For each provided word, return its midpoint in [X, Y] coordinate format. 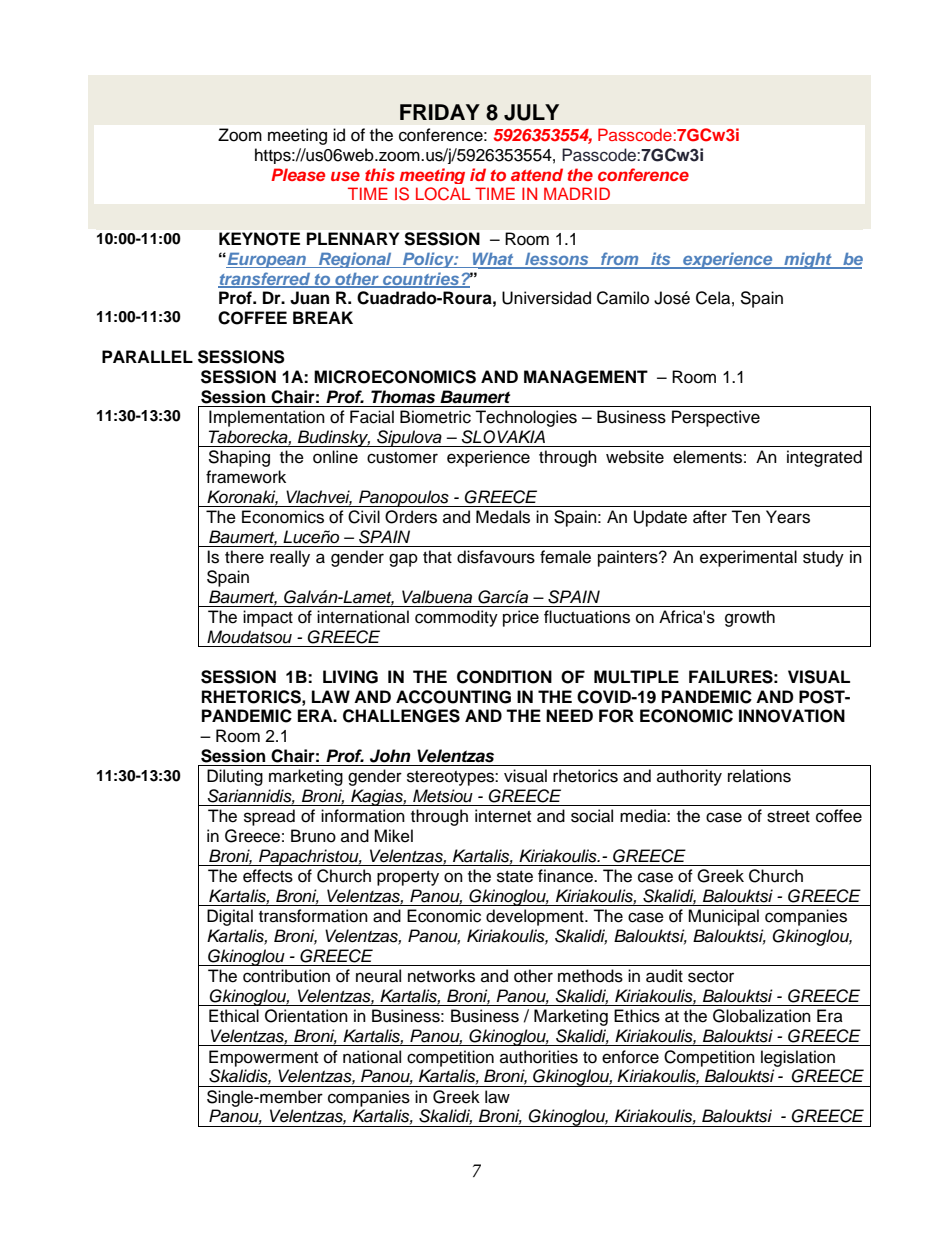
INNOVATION [792, 716]
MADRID [577, 193]
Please [298, 174]
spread [269, 817]
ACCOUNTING [453, 697]
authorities [539, 1057]
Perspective [716, 418]
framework [246, 477]
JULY [531, 112]
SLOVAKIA [503, 437]
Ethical [234, 1016]
